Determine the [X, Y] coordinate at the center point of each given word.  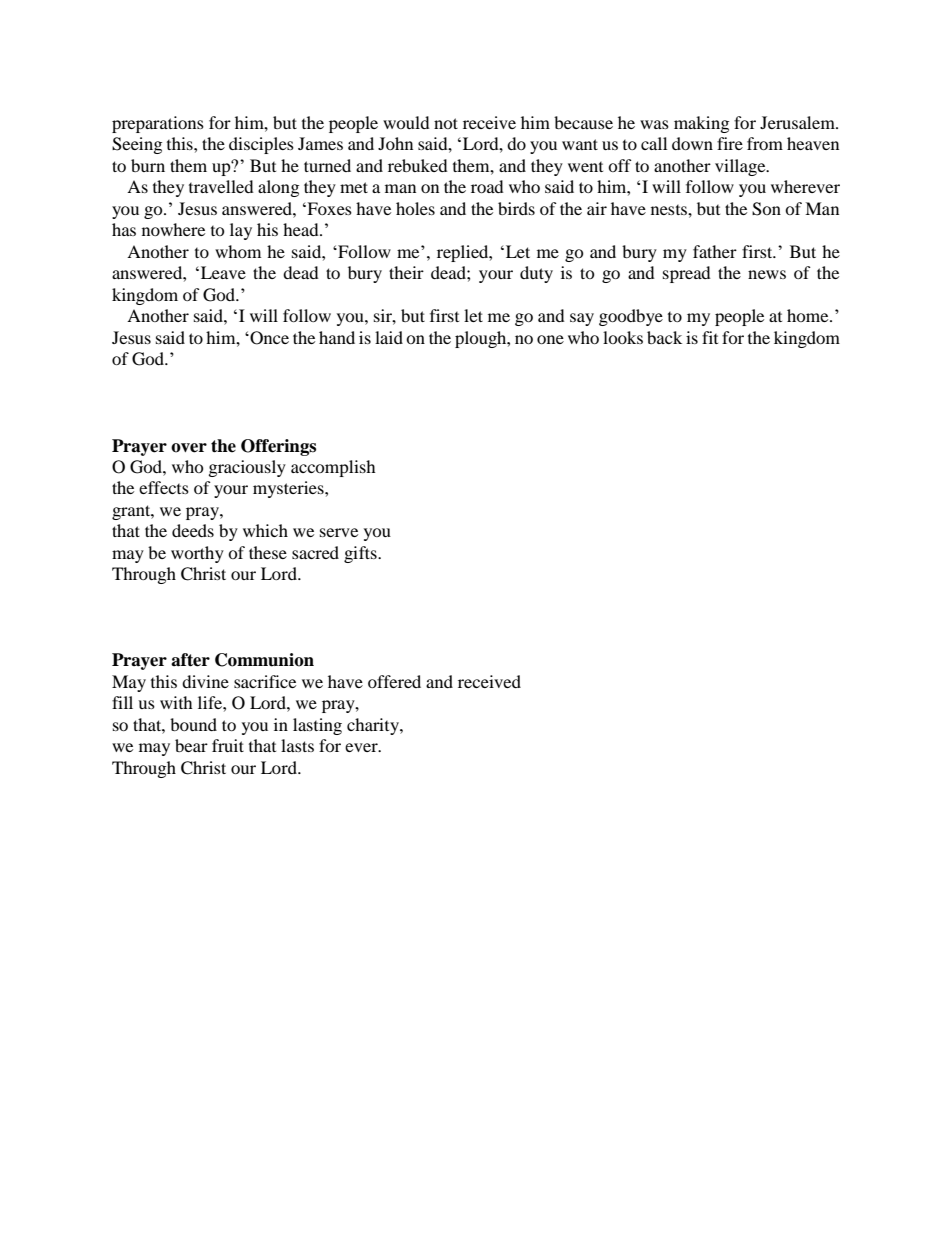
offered [394, 681]
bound [193, 724]
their [406, 272]
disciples [261, 145]
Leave [222, 272]
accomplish [333, 468]
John [395, 143]
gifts [361, 554]
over [189, 448]
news [767, 274]
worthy [197, 554]
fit [710, 337]
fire [730, 143]
